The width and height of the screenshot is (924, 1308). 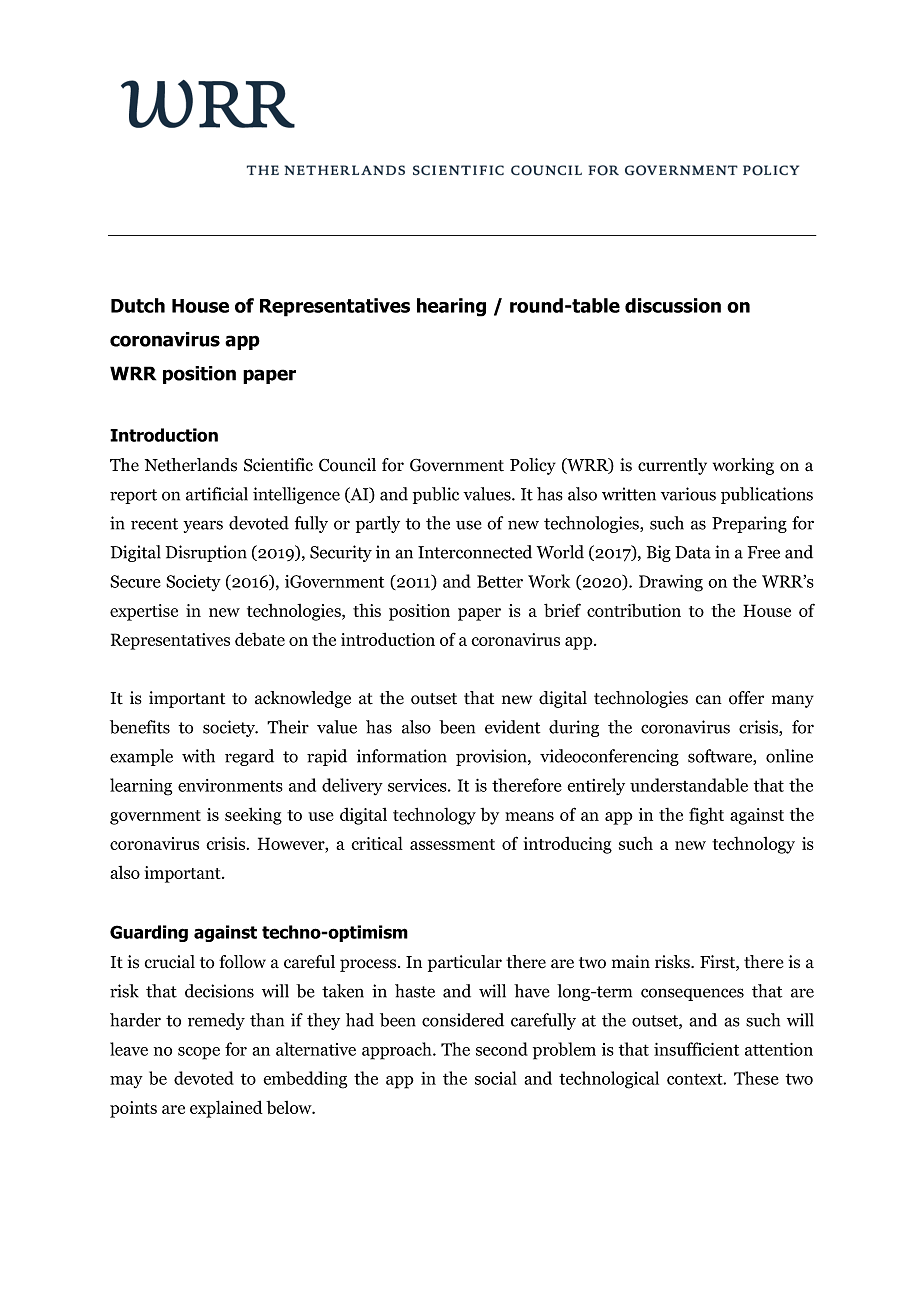 What do you see at coordinates (149, 933) in the screenshot?
I see `Guarding` at bounding box center [149, 933].
